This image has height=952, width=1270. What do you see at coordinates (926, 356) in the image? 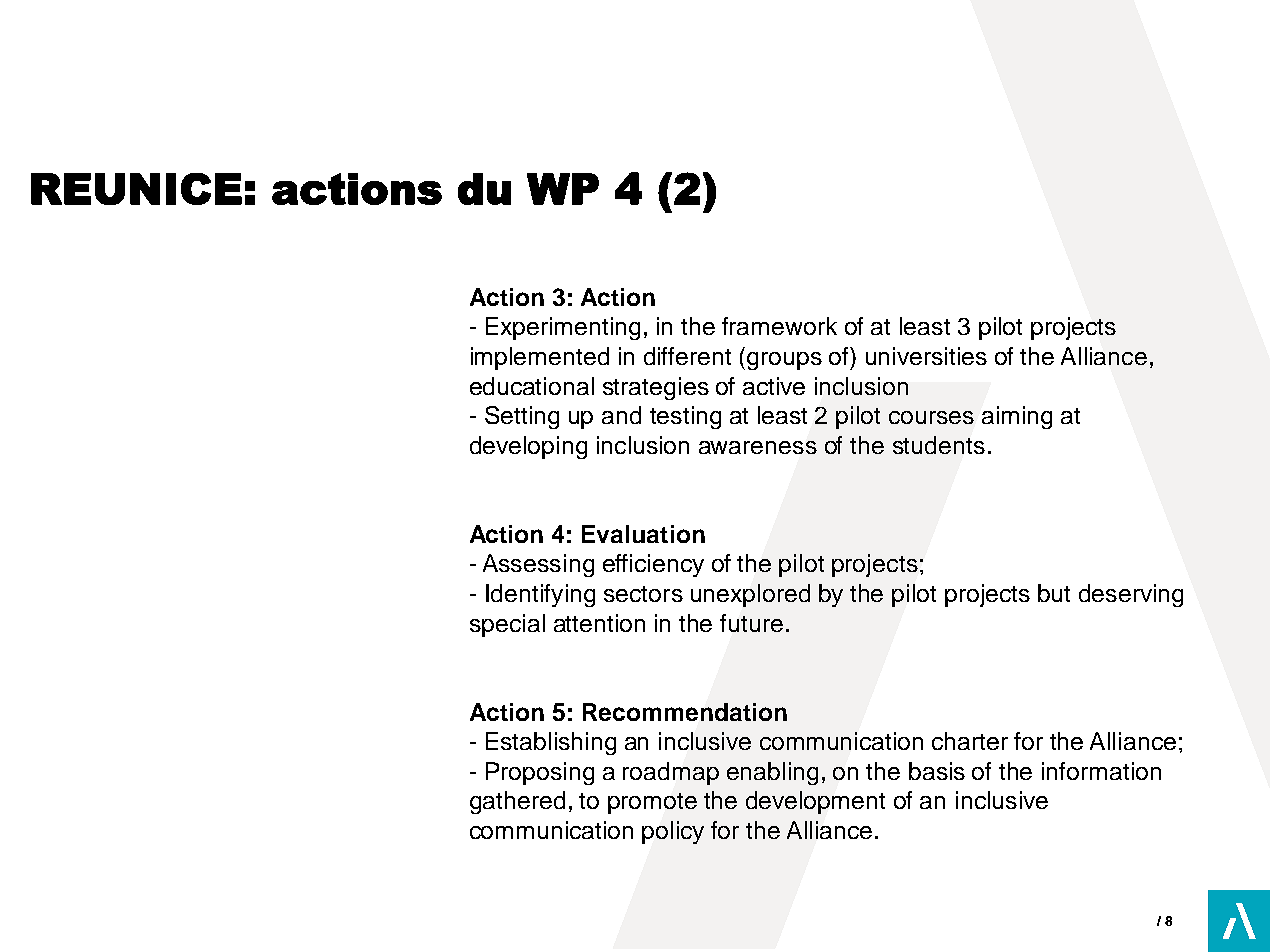
I see `universities` at bounding box center [926, 356].
